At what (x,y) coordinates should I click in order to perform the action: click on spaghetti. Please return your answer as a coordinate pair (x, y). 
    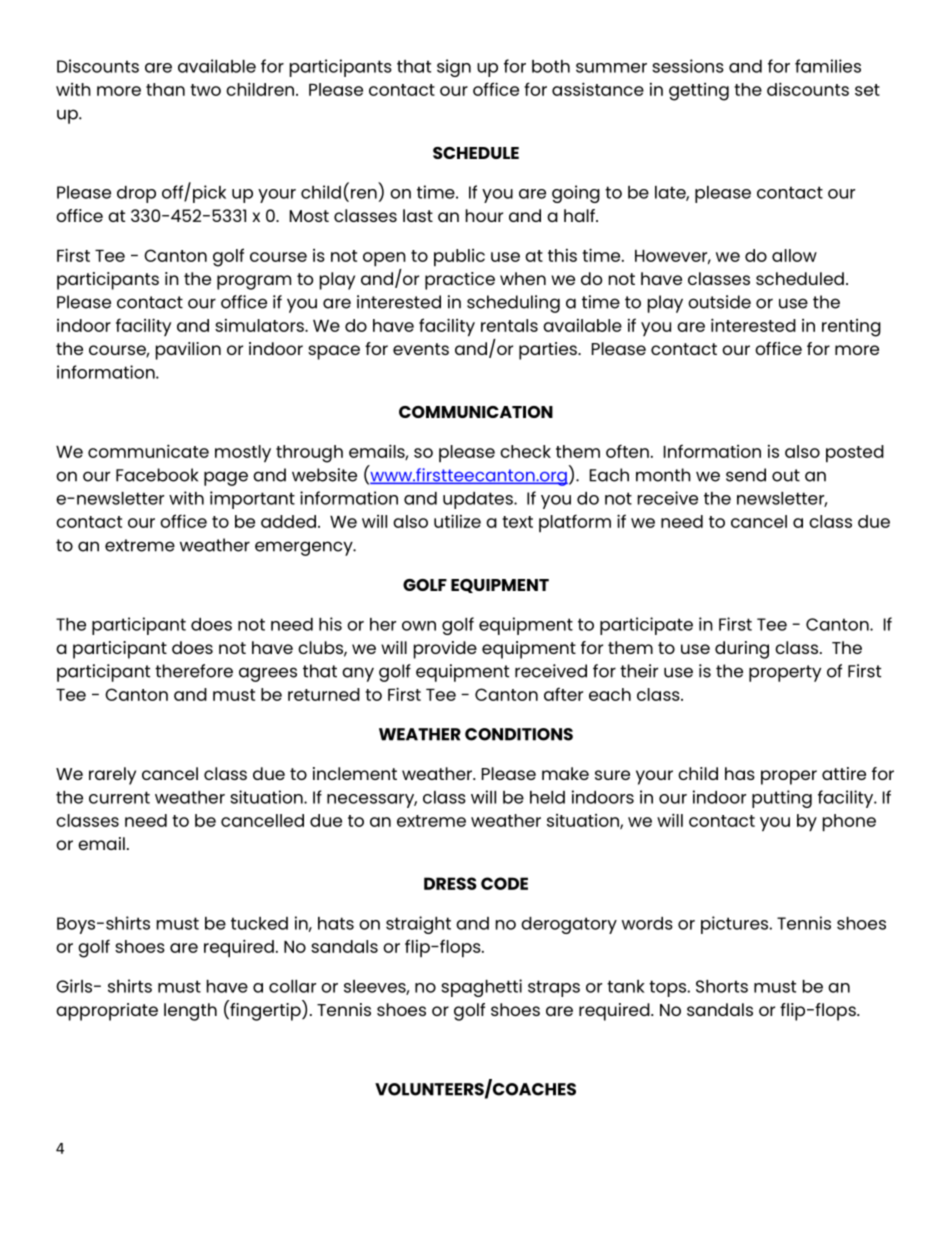
    Looking at the image, I should click on (481, 988).
